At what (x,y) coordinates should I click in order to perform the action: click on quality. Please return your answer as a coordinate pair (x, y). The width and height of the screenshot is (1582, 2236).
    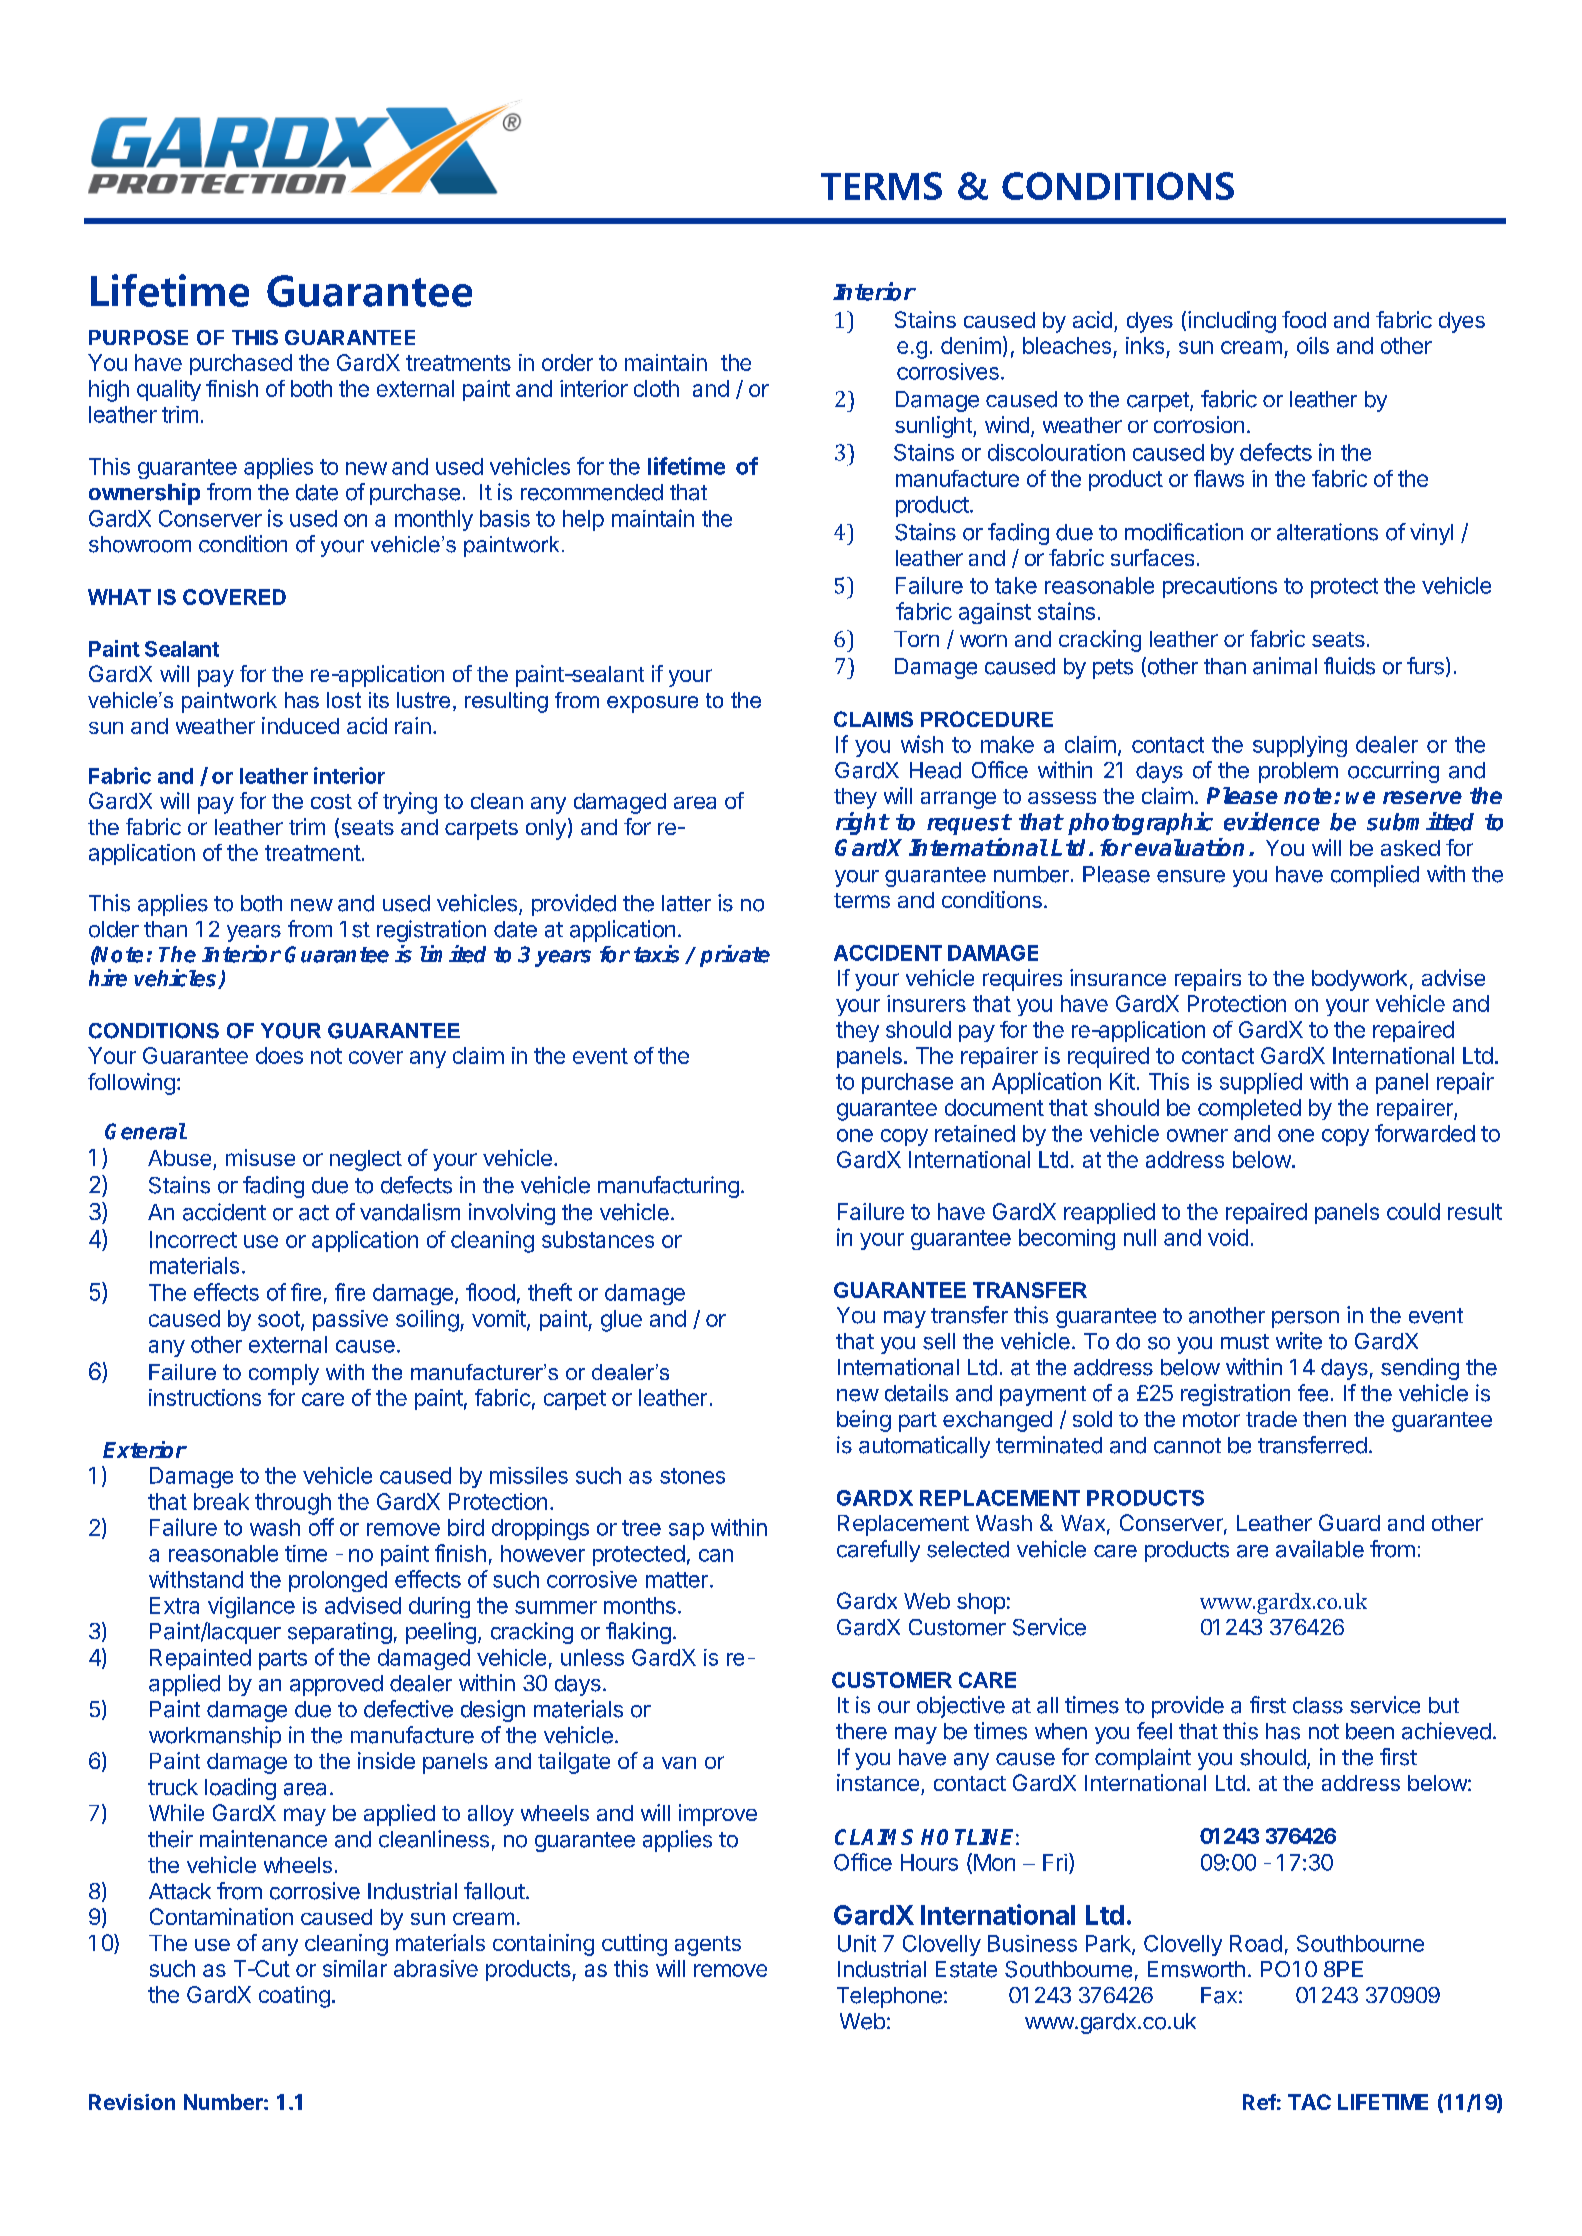
    Looking at the image, I should click on (169, 390).
